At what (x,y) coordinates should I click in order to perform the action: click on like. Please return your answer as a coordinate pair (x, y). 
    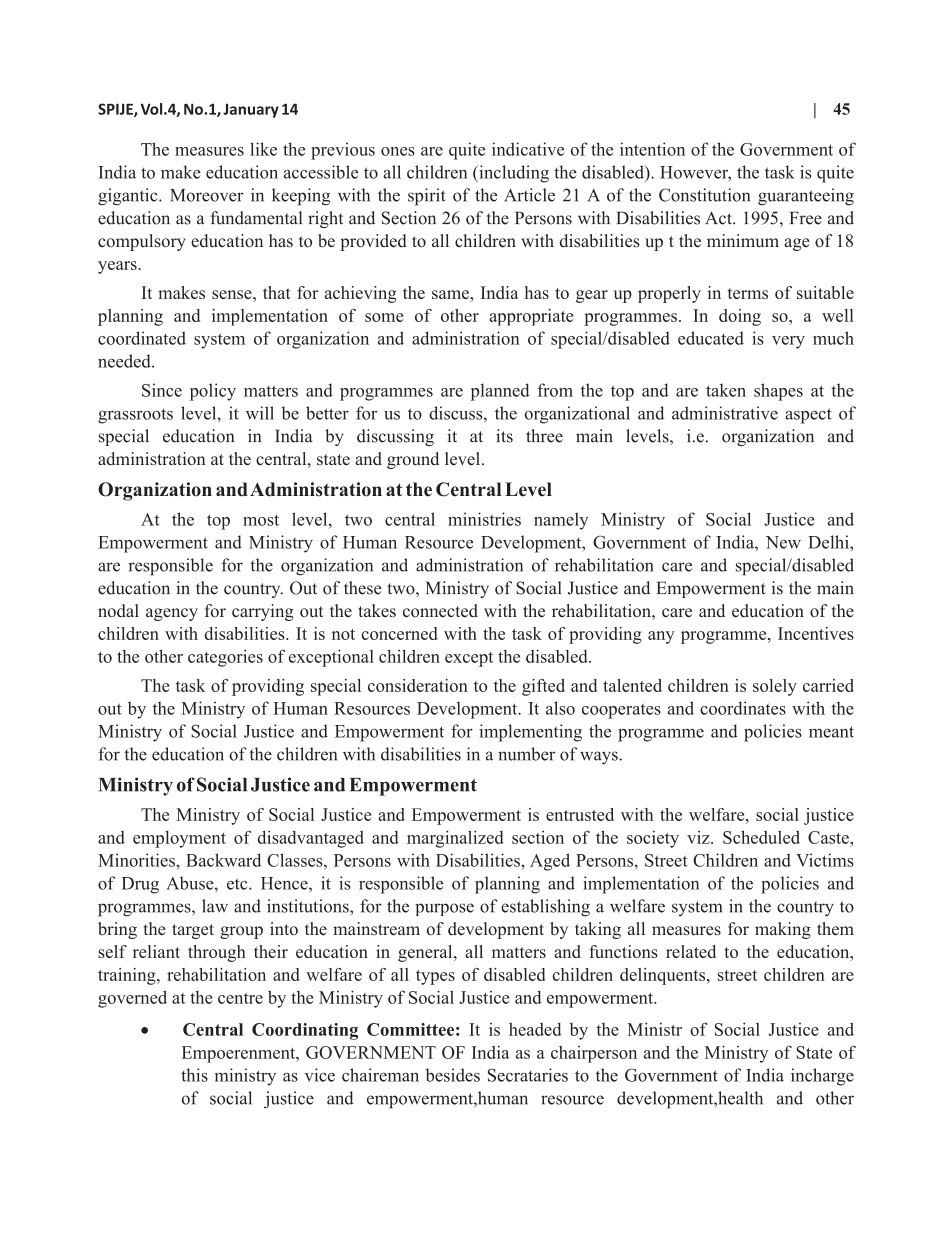
    Looking at the image, I should click on (263, 149).
